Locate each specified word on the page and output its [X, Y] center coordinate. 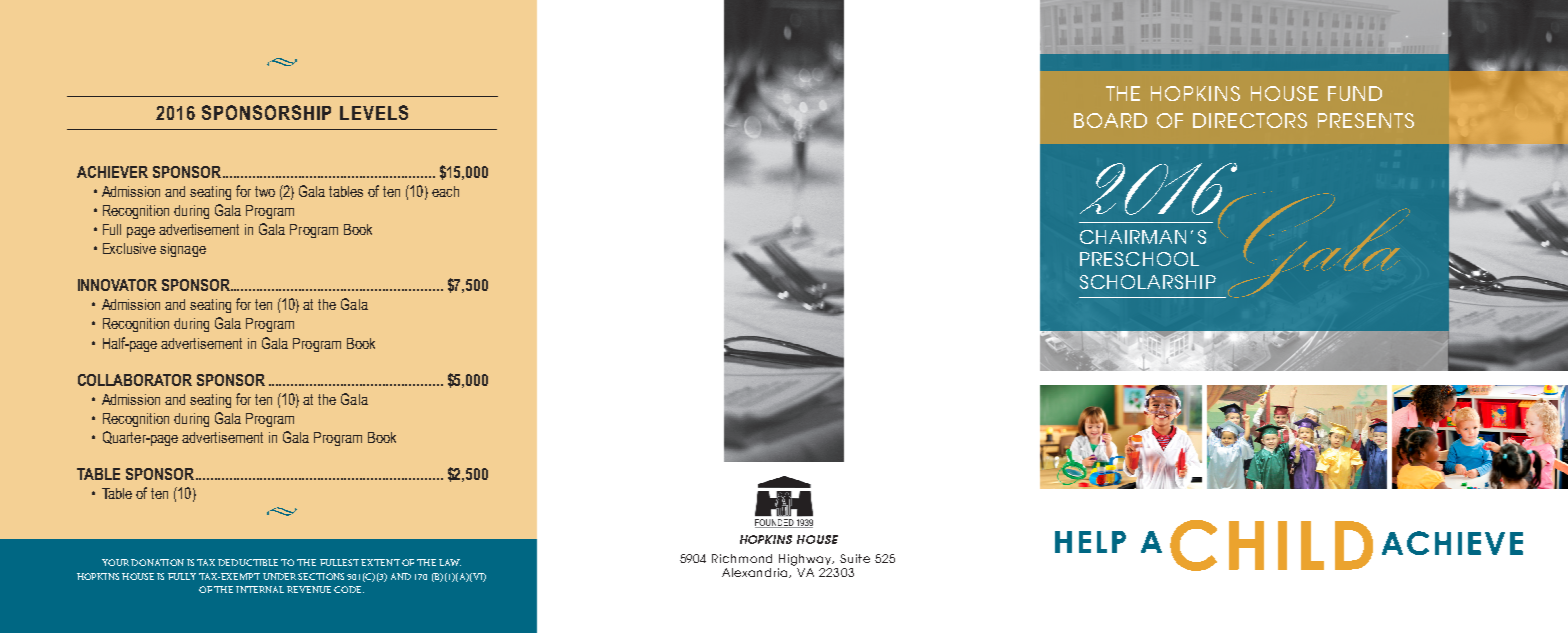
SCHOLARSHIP [1148, 282]
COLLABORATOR [135, 380]
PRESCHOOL [1139, 259]
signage [183, 250]
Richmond [742, 558]
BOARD [1110, 120]
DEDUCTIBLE [248, 562]
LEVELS [374, 112]
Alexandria [756, 573]
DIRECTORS [1250, 120]
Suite [855, 558]
